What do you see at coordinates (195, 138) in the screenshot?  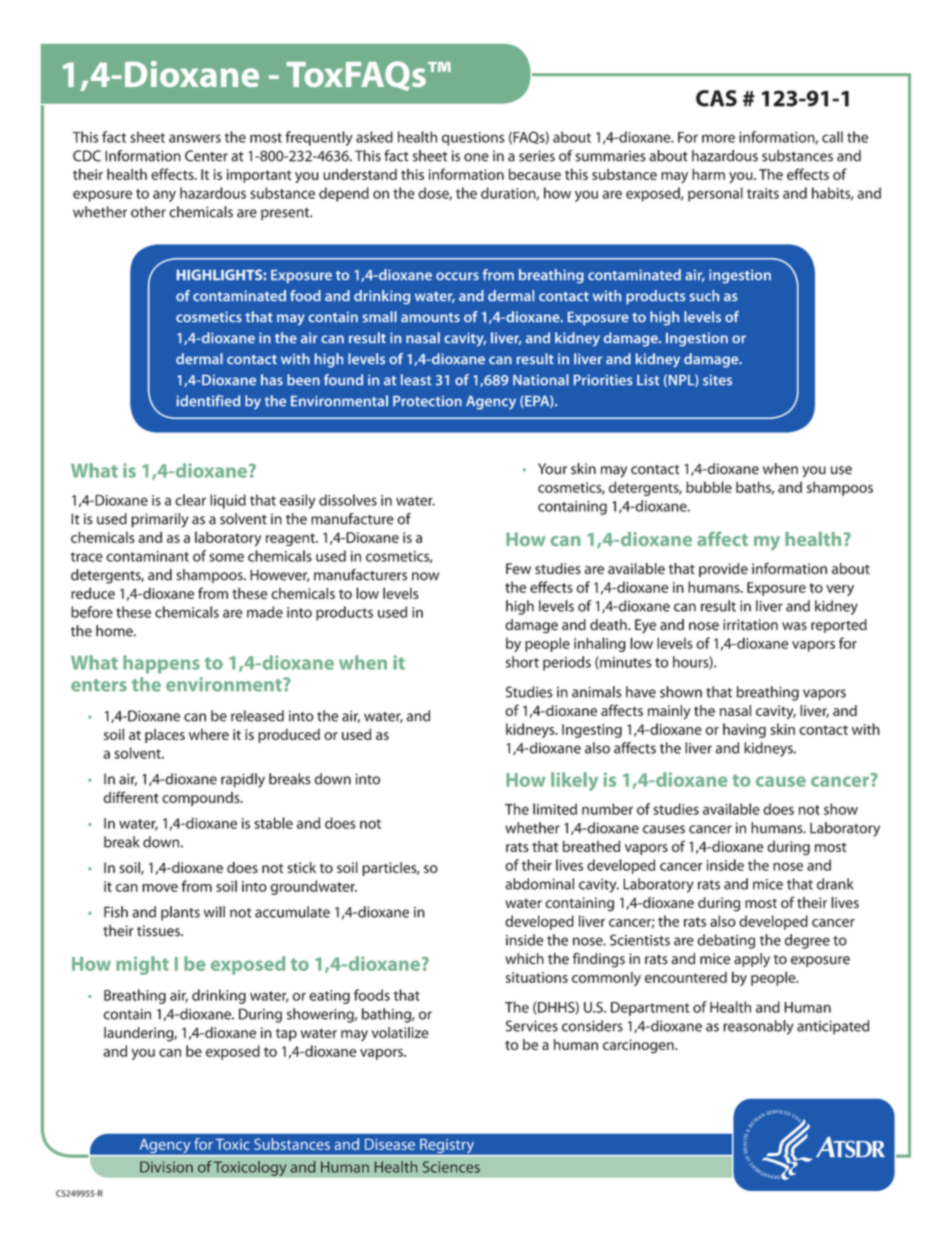 I see `answers` at bounding box center [195, 138].
